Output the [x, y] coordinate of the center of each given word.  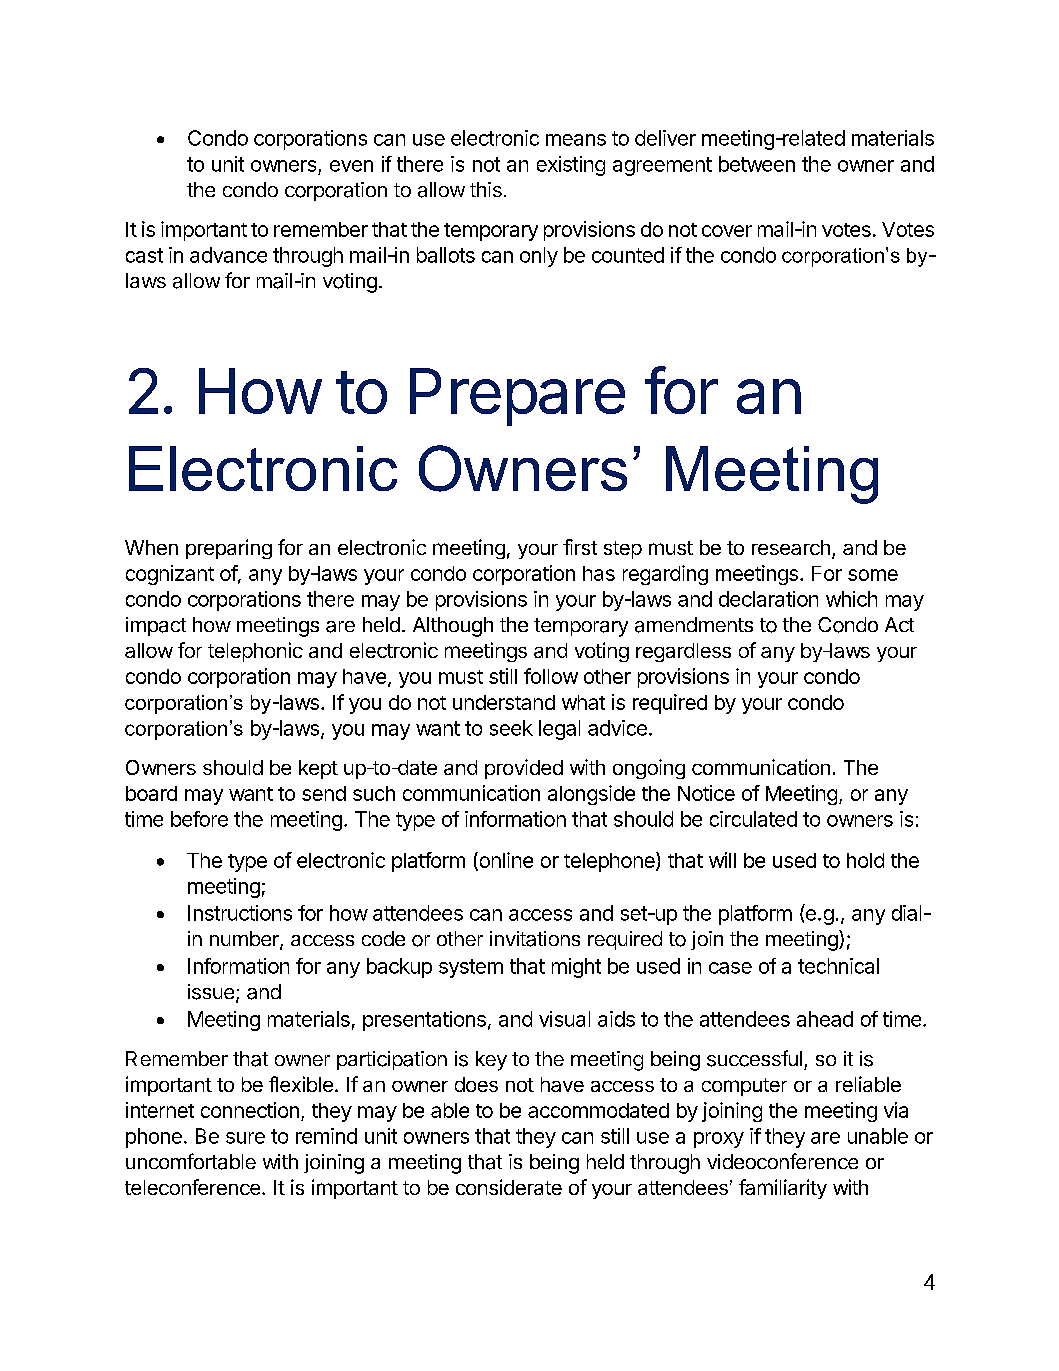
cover [727, 231]
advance [228, 255]
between [757, 164]
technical [838, 966]
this [486, 189]
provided [524, 769]
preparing [229, 549]
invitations [535, 939]
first [580, 547]
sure [245, 1138]
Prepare [517, 397]
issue [212, 993]
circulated [753, 819]
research [791, 547]
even [351, 166]
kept [318, 769]
